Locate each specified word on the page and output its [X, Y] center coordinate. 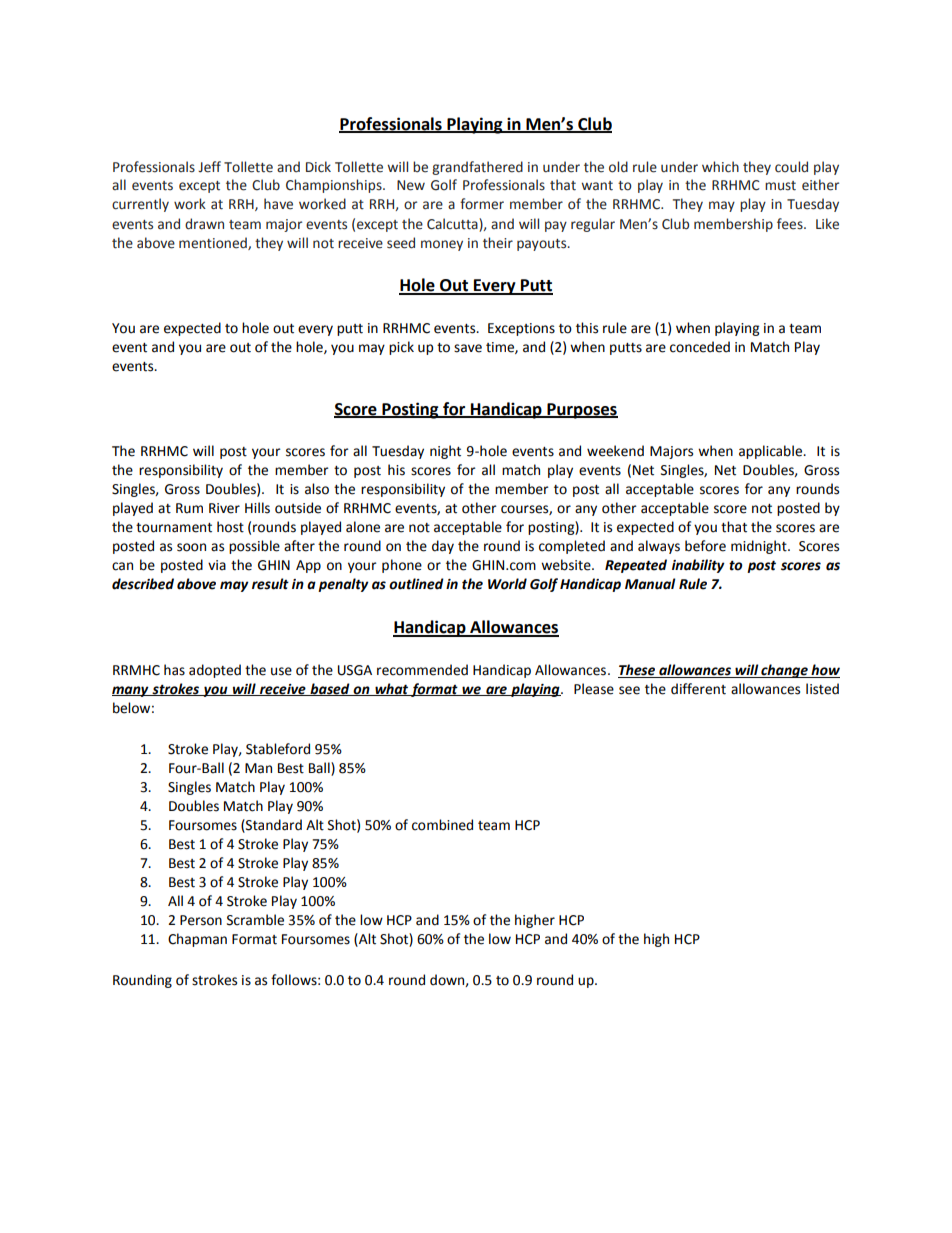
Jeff [209, 167]
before [705, 546]
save [468, 348]
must [780, 186]
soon [191, 547]
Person [201, 920]
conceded [700, 347]
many [131, 691]
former [482, 204]
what [391, 689]
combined [442, 825]
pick [401, 348]
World [507, 584]
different [698, 689]
